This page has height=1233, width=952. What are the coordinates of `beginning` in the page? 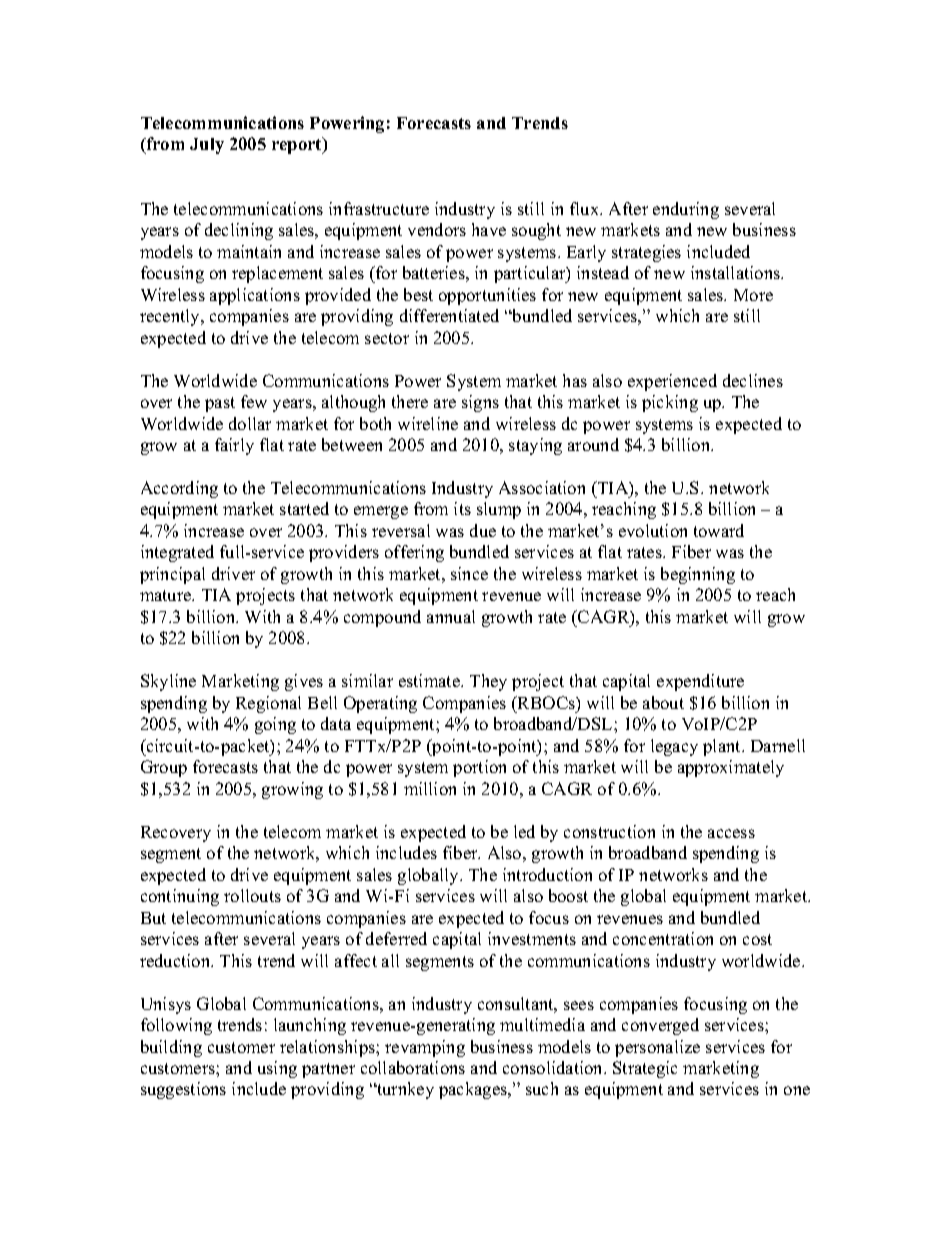 It's located at (698, 575).
